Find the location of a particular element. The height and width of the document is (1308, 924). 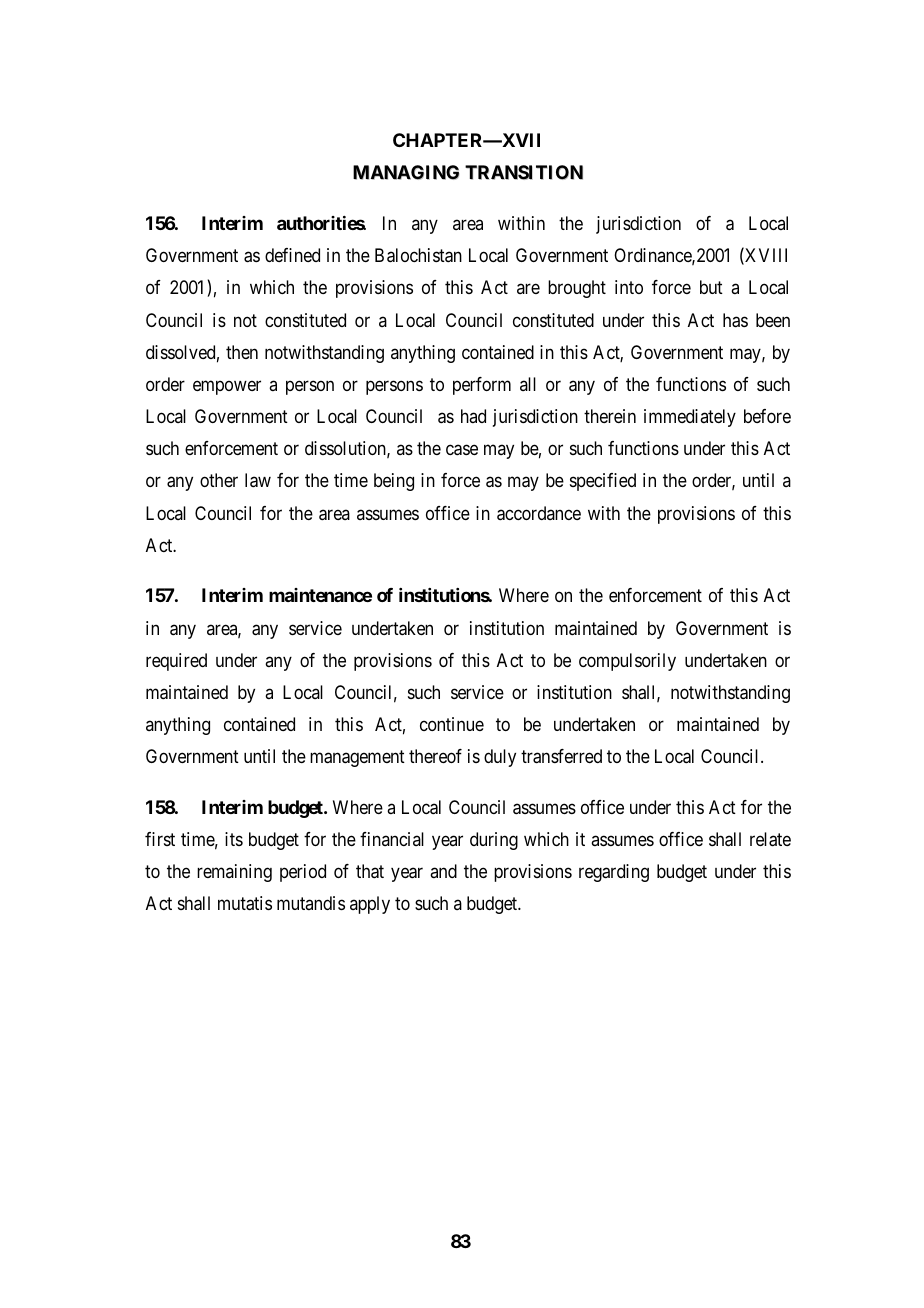

remaining is located at coordinates (234, 873).
